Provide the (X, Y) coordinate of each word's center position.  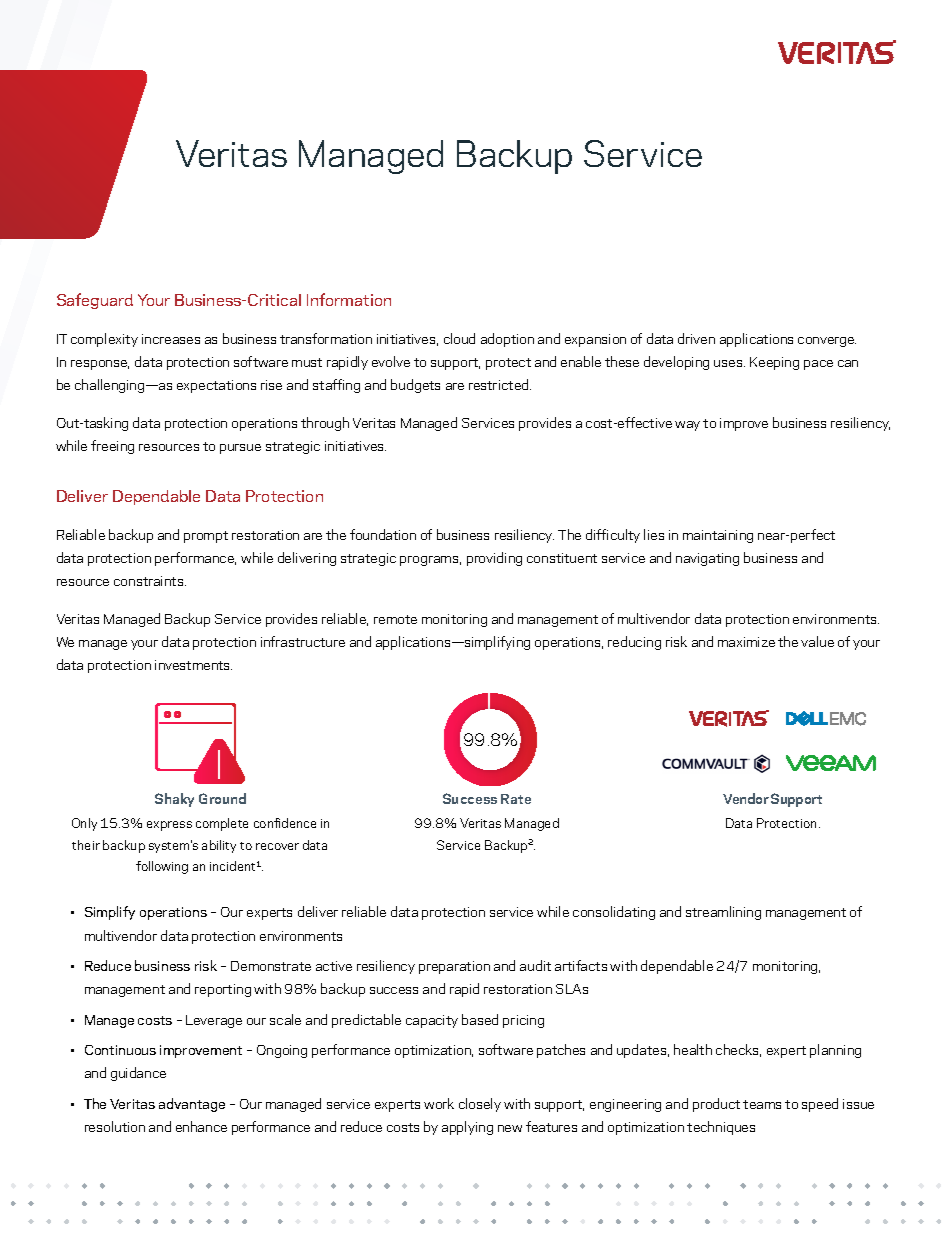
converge (827, 342)
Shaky (174, 800)
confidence (285, 823)
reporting (223, 990)
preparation (454, 967)
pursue (240, 449)
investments (193, 665)
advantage (192, 1105)
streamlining (723, 913)
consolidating (614, 913)
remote (395, 619)
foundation (383, 534)
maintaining (718, 536)
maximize (746, 642)
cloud (459, 338)
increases (171, 339)
